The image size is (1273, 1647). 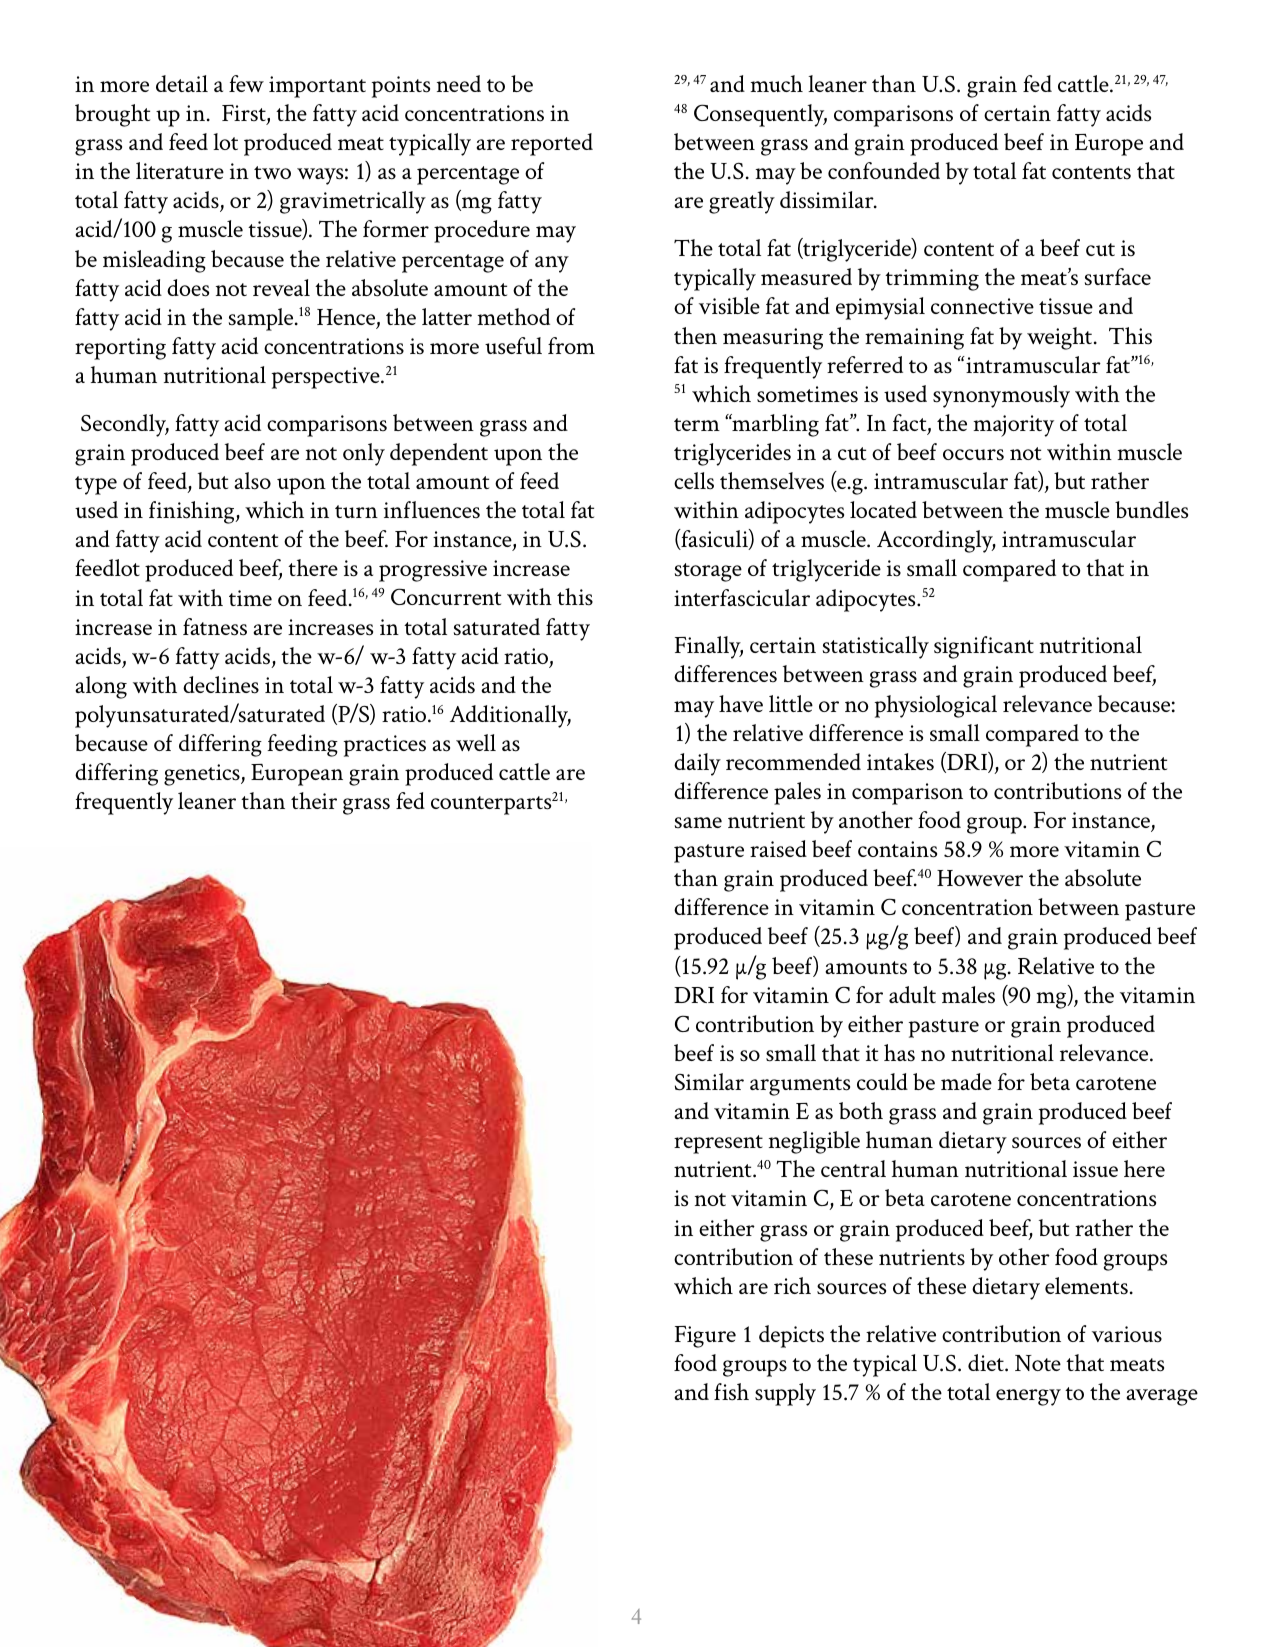 I want to click on fish, so click(x=731, y=1392).
